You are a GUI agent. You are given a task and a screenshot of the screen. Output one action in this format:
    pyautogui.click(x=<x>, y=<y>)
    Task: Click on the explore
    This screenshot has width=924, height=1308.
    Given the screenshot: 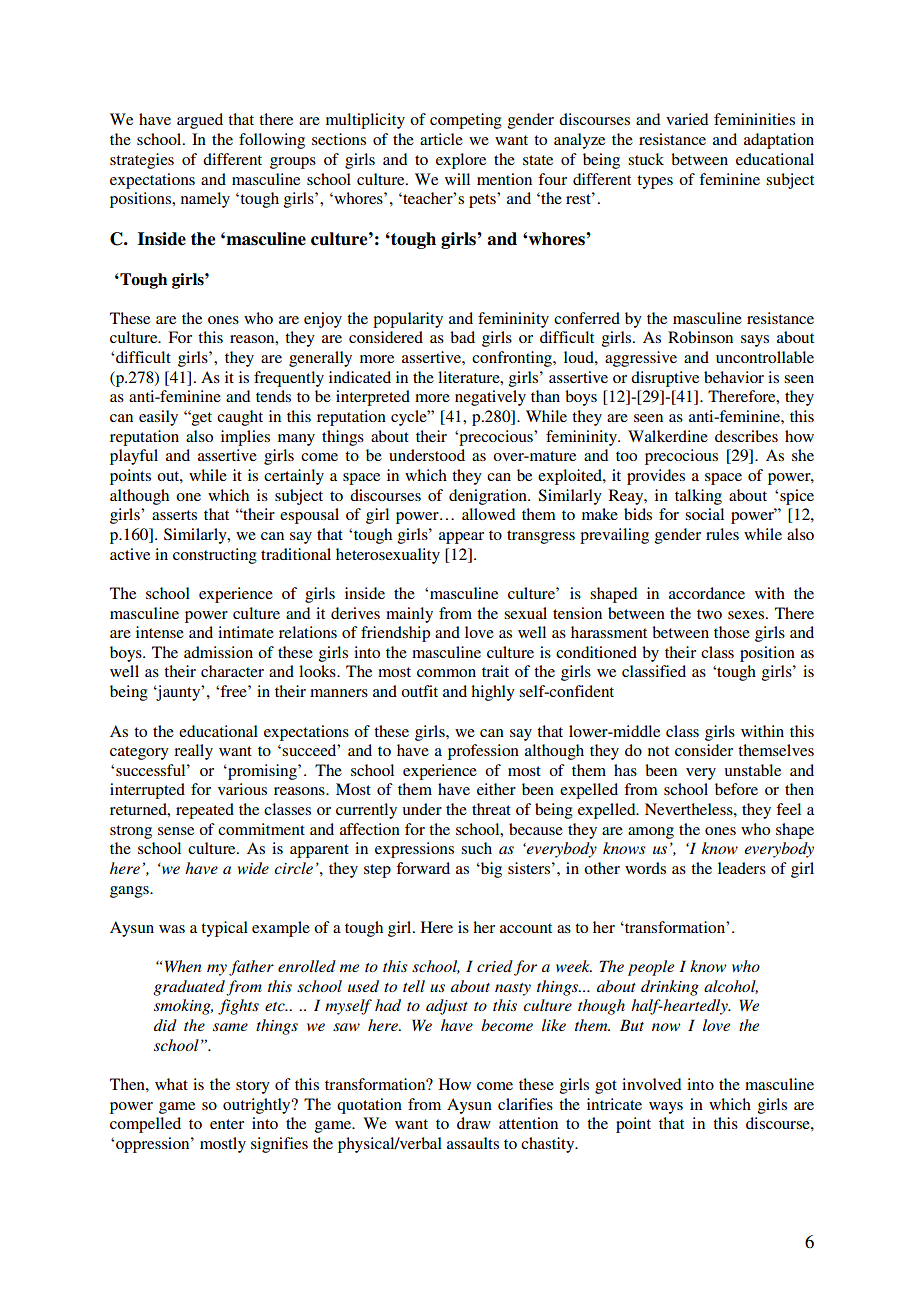 What is the action you would take?
    pyautogui.click(x=461, y=161)
